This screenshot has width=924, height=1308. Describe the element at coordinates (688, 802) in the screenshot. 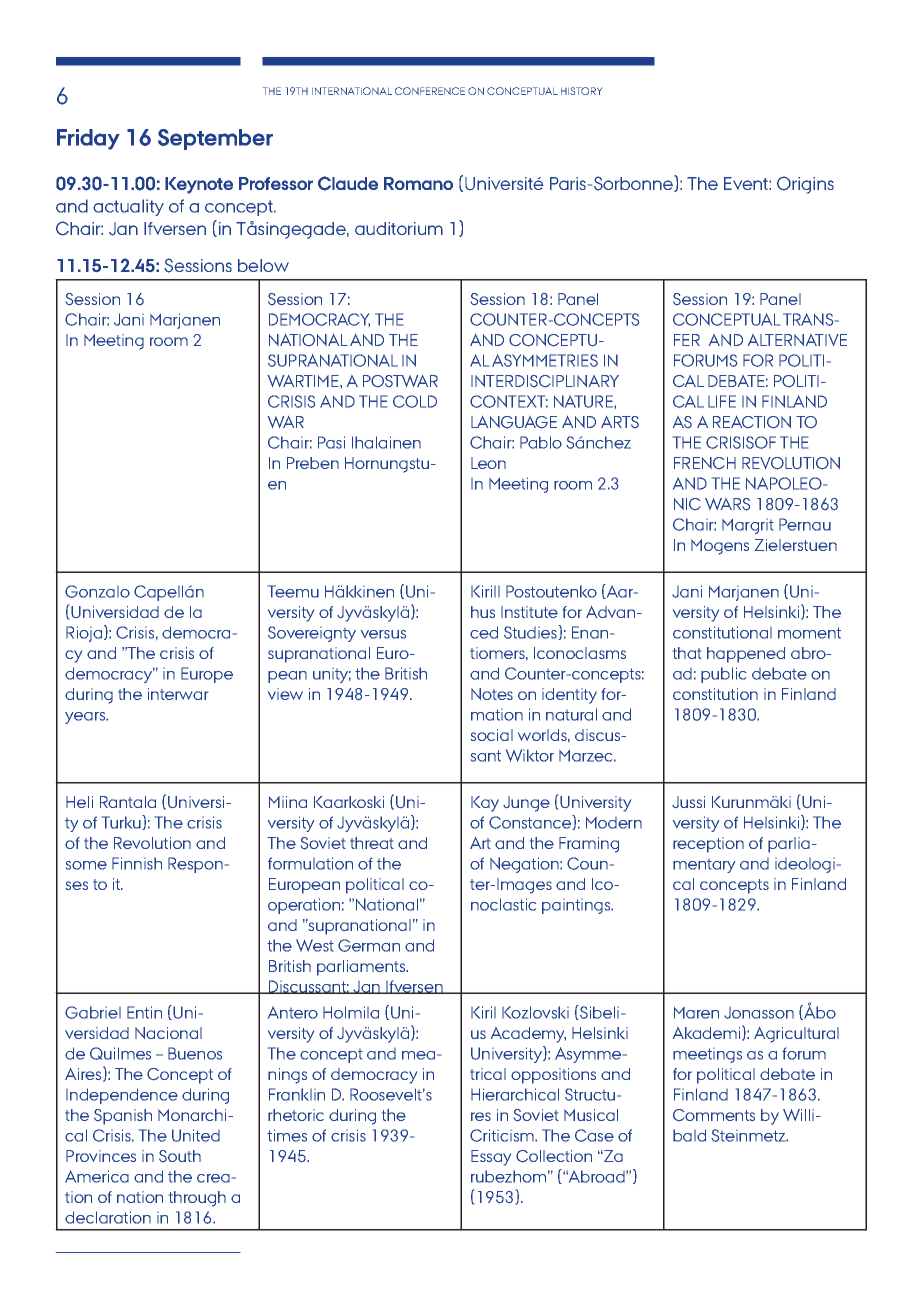

I see `Jussi` at that location.
